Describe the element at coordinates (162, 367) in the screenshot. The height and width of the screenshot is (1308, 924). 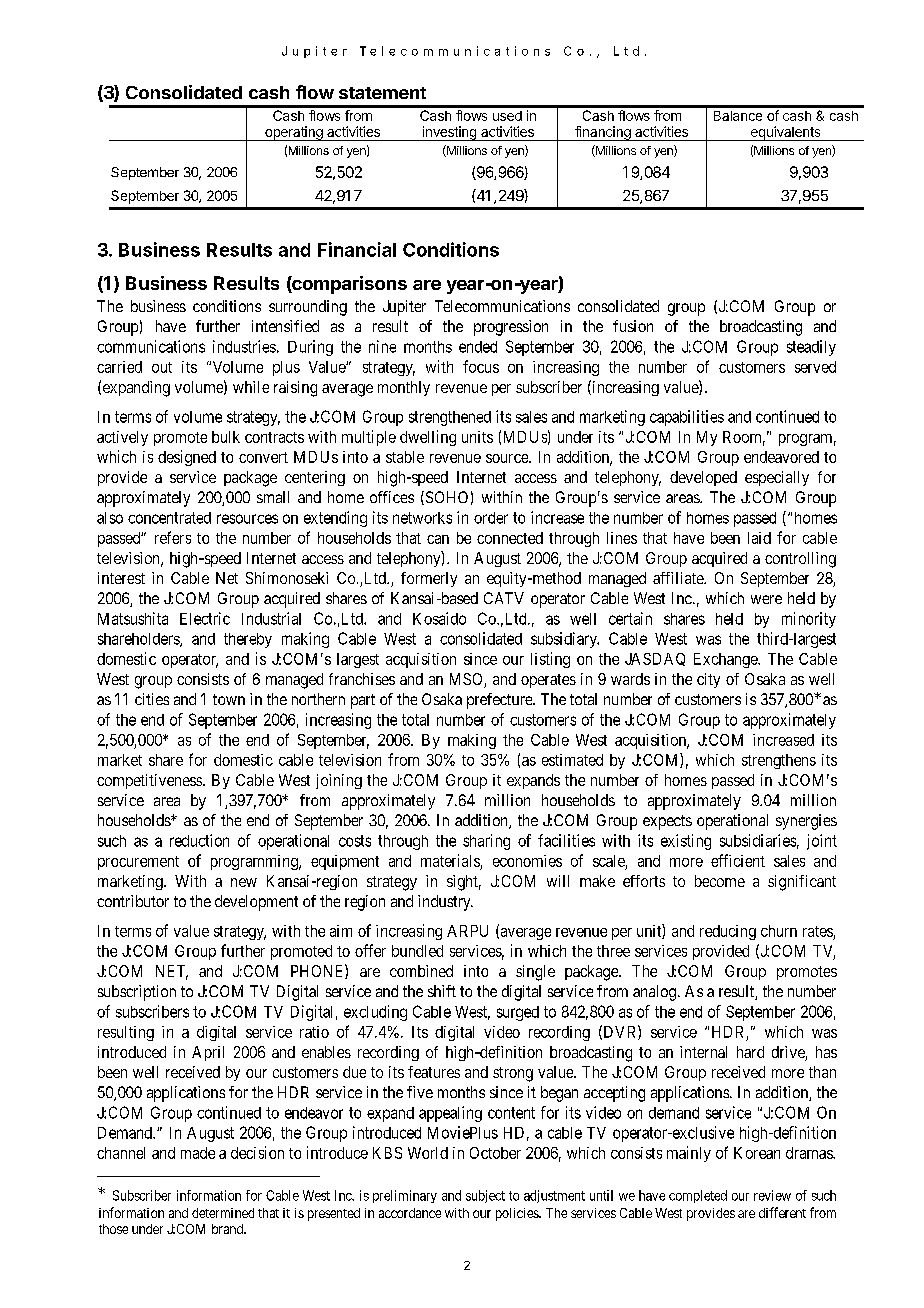
I see `out` at that location.
